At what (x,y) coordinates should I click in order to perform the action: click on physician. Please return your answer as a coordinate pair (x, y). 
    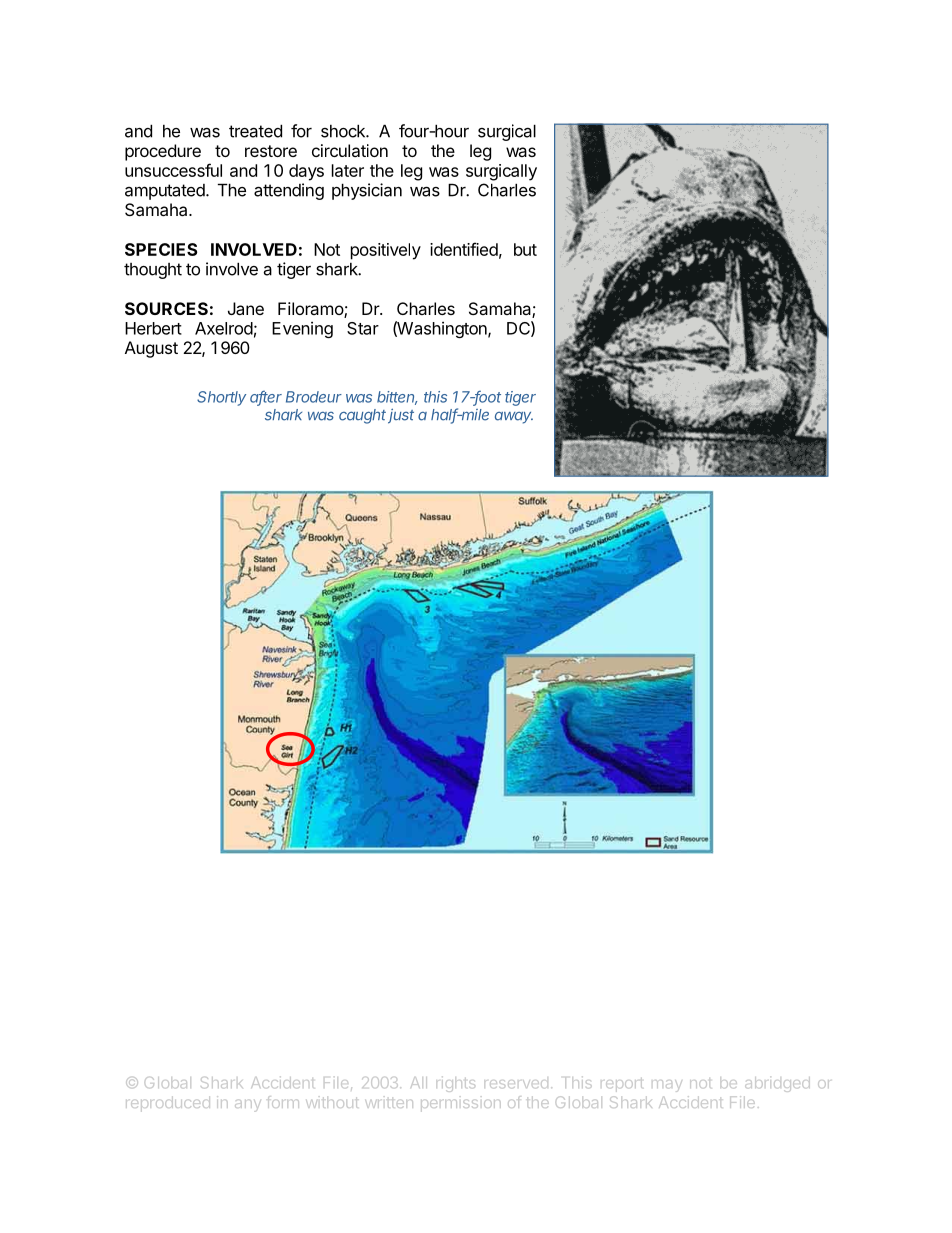
    Looking at the image, I should click on (367, 191).
